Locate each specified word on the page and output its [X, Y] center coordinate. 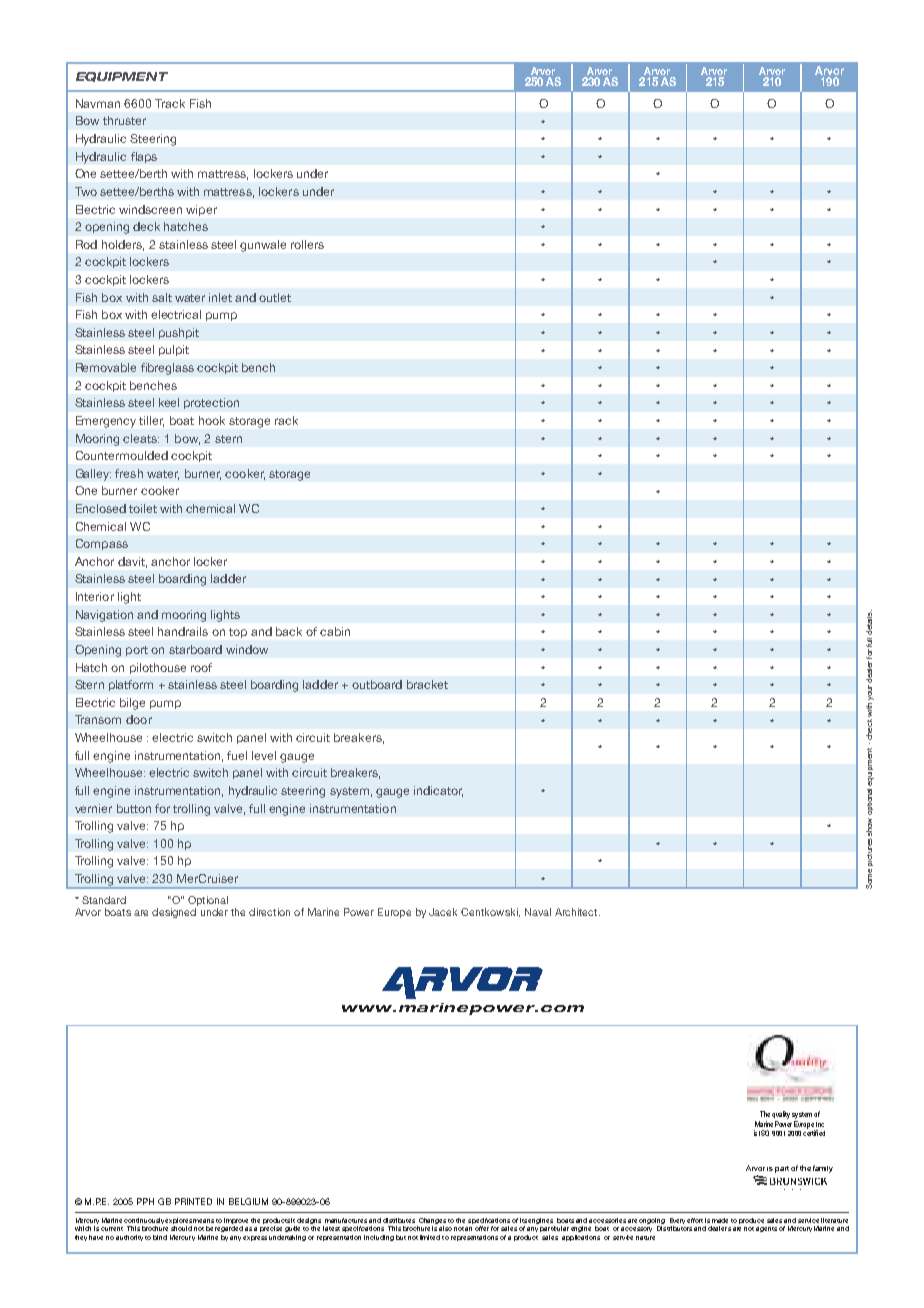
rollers [307, 244]
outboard [377, 684]
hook [212, 420]
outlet [275, 297]
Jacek [443, 912]
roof [201, 667]
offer [482, 1228]
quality [781, 1116]
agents [766, 1229]
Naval [538, 912]
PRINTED [193, 1201]
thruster [124, 120]
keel [169, 402]
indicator [438, 791]
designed [174, 913]
